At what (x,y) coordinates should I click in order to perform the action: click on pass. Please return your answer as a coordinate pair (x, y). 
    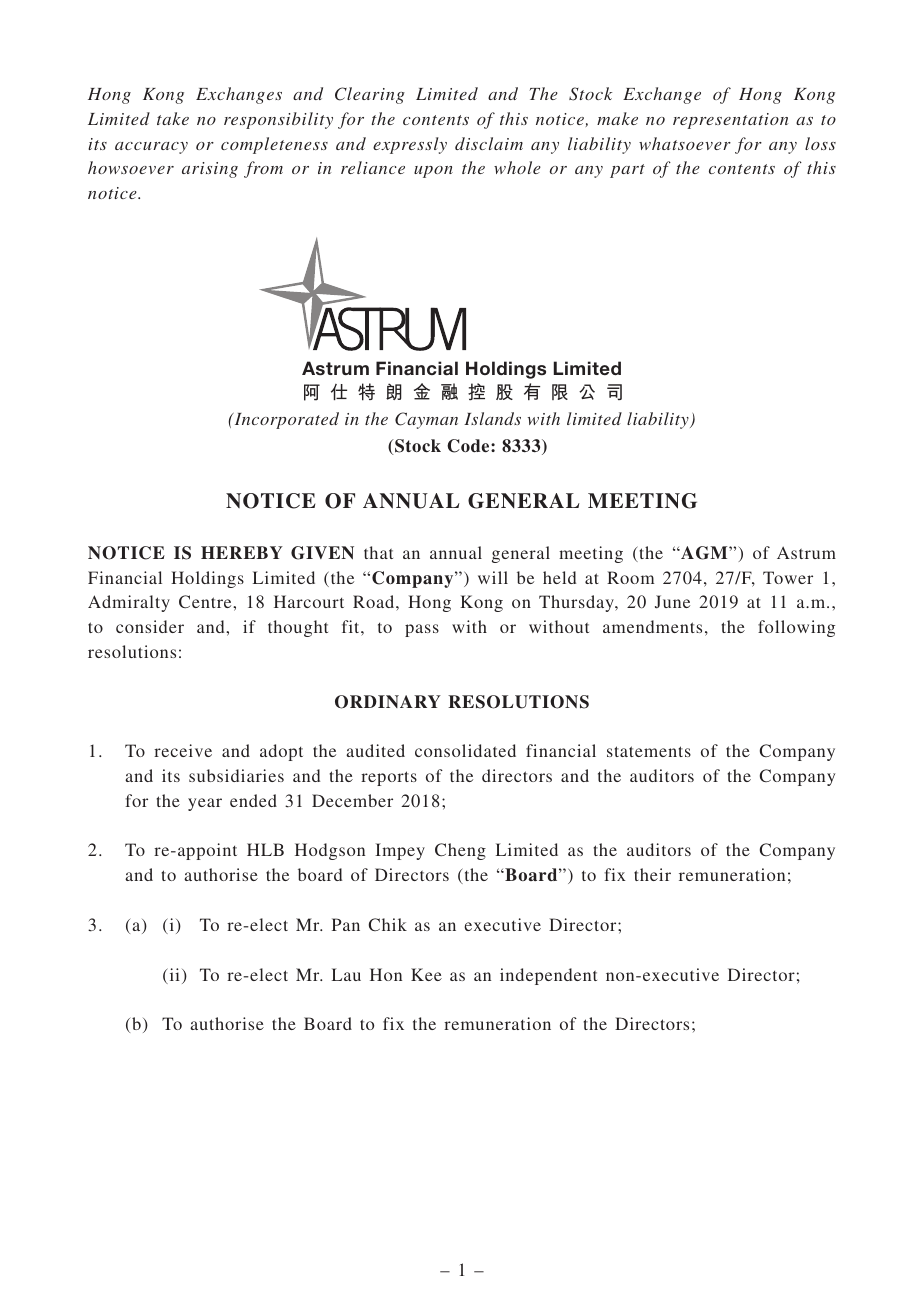
    Looking at the image, I should click on (422, 630).
